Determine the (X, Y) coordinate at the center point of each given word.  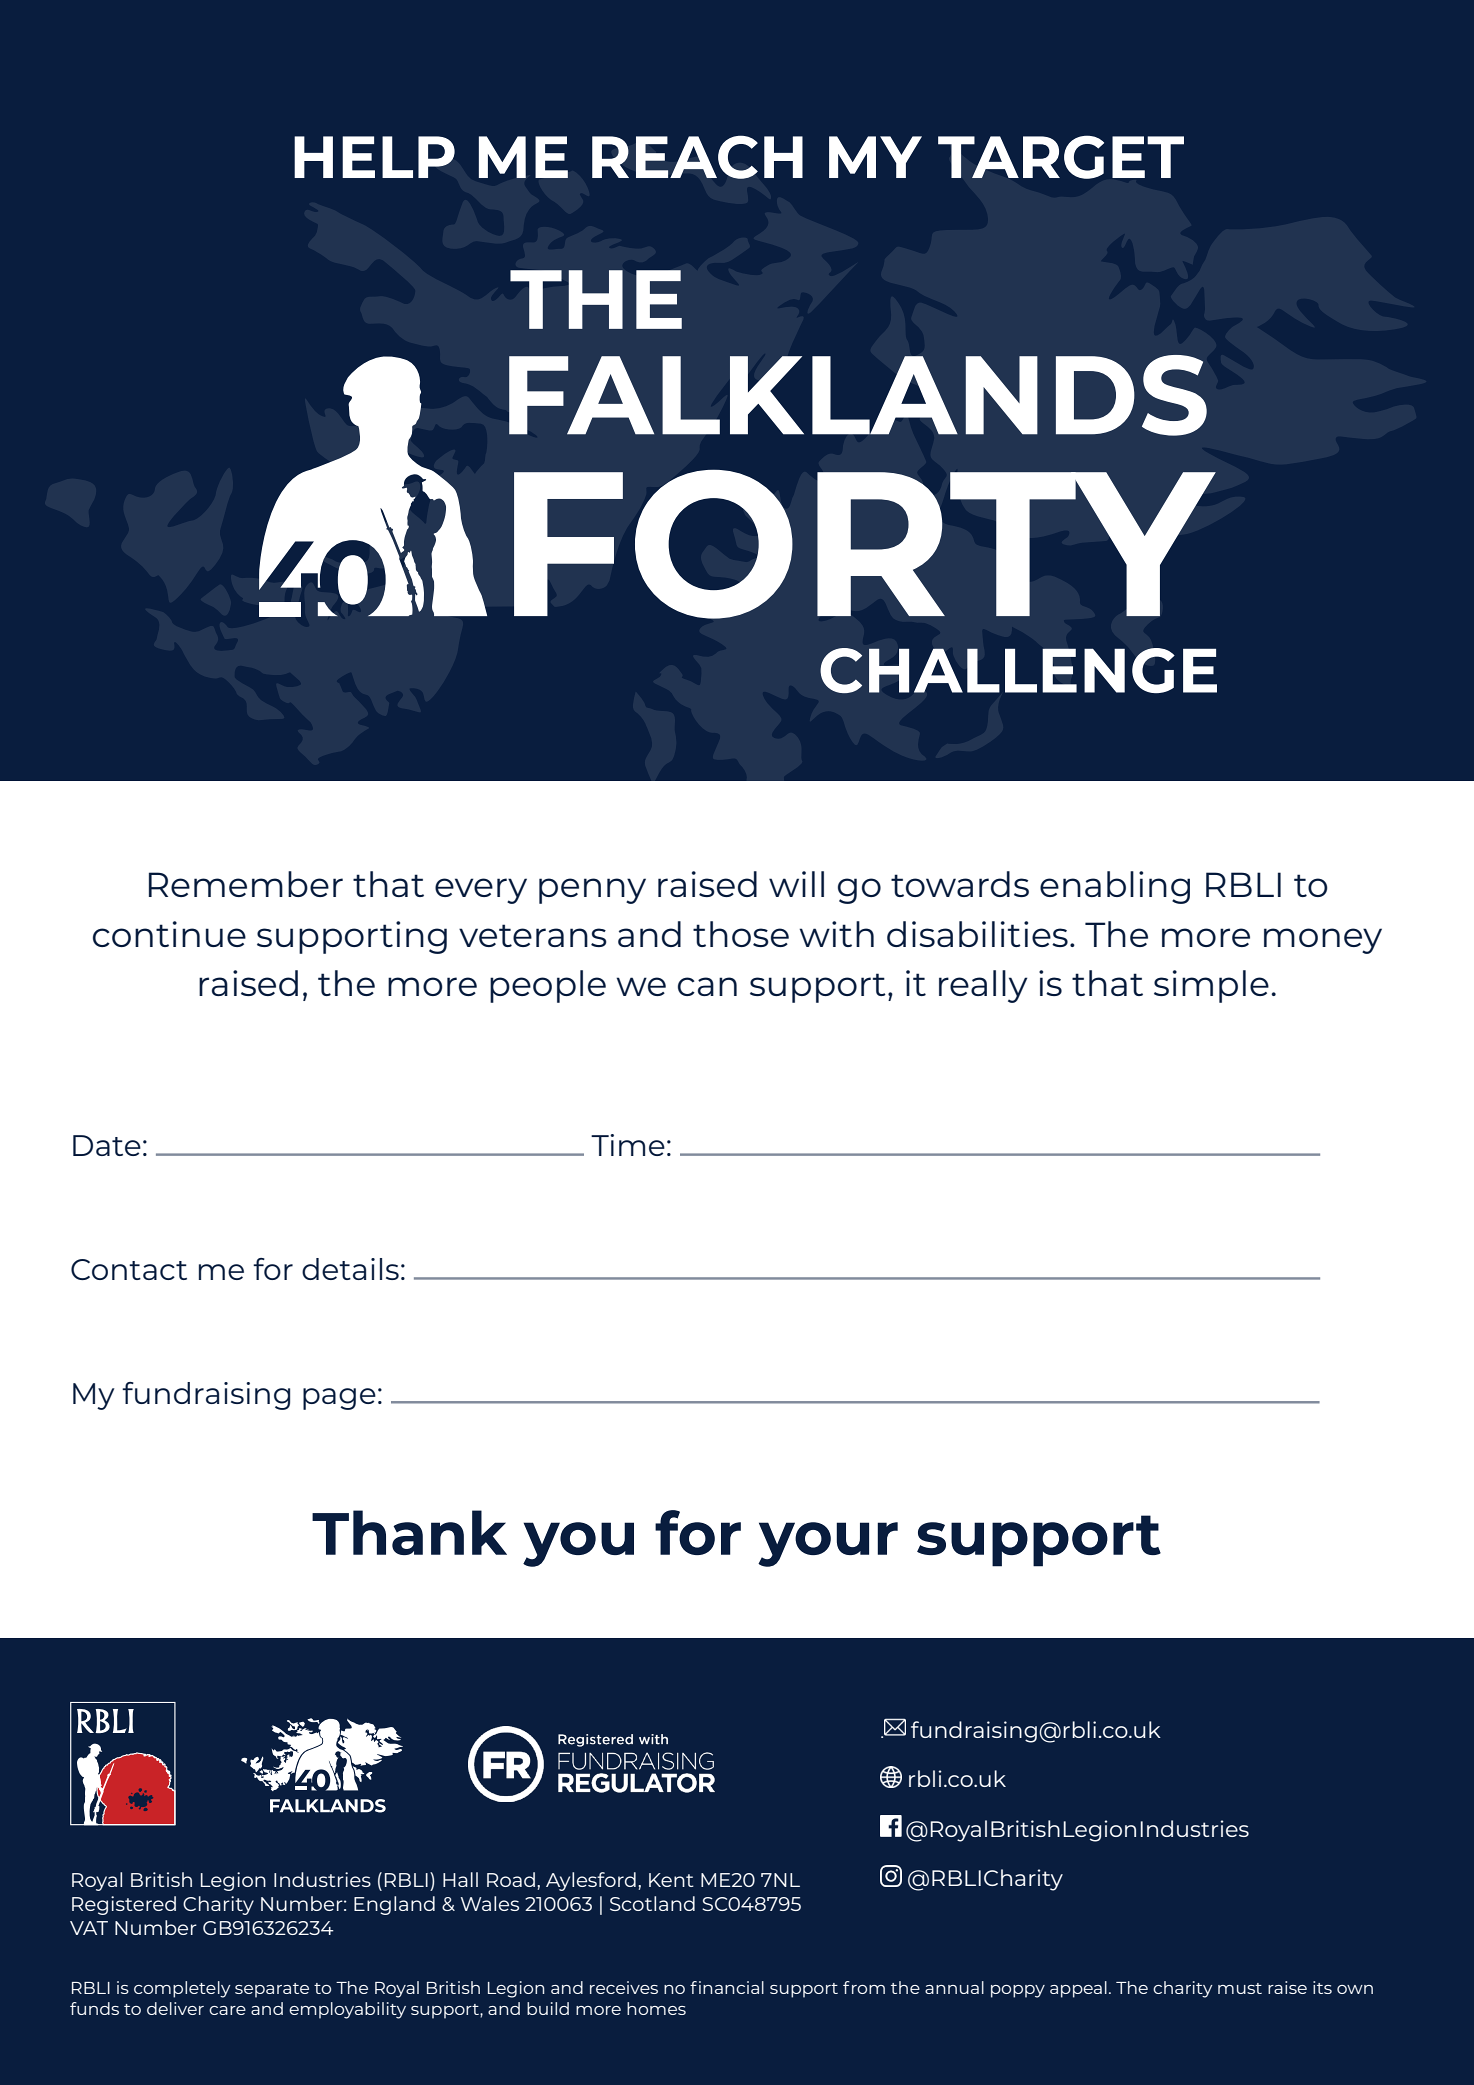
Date (107, 1145)
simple (1211, 986)
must (1240, 1988)
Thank (409, 1532)
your (828, 1544)
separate (272, 1990)
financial (727, 1987)
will (796, 884)
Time (628, 1145)
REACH (697, 157)
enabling (1115, 887)
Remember (246, 884)
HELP (374, 157)
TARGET (1061, 157)
